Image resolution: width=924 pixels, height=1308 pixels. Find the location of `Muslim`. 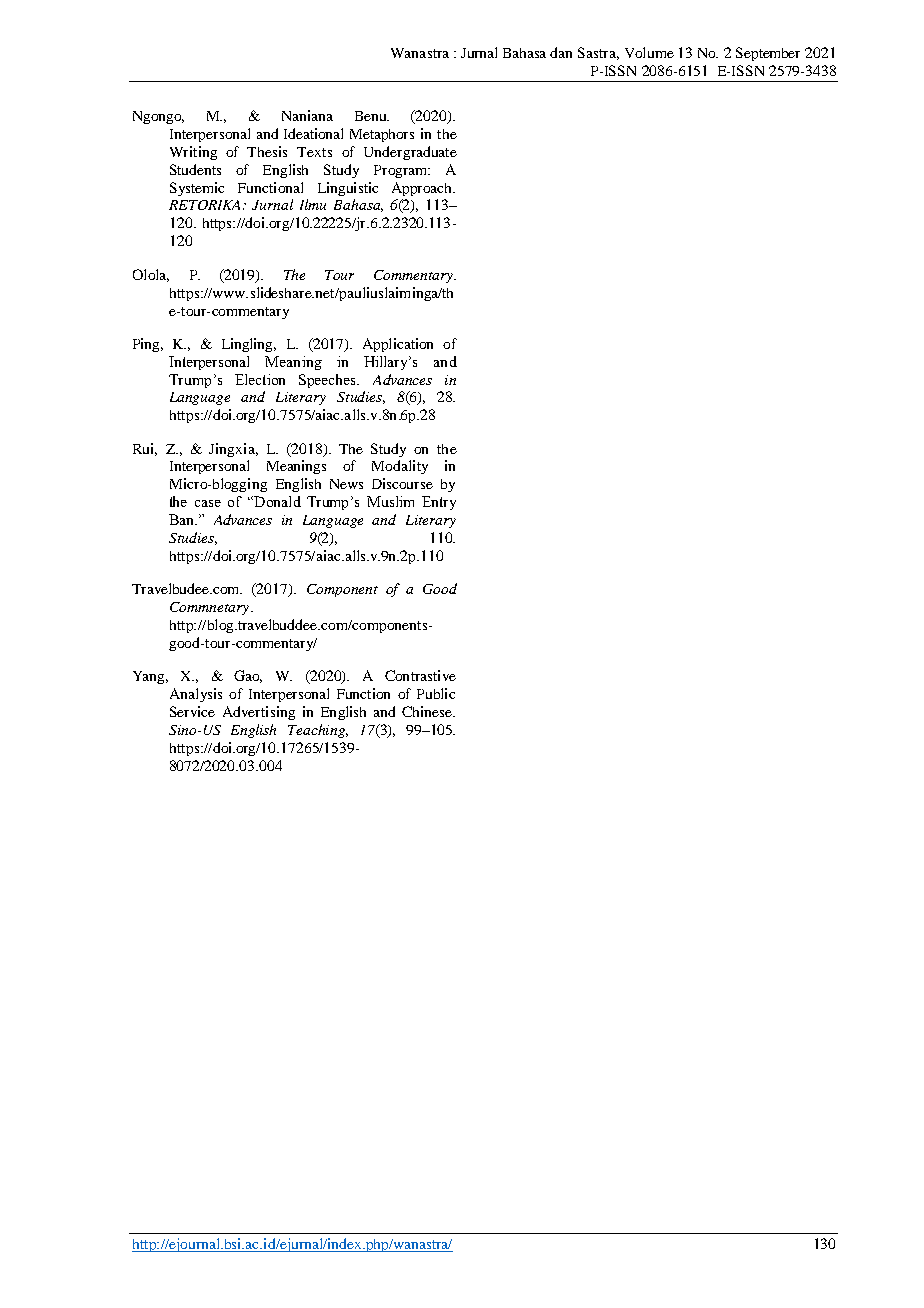

Muslim is located at coordinates (390, 501).
